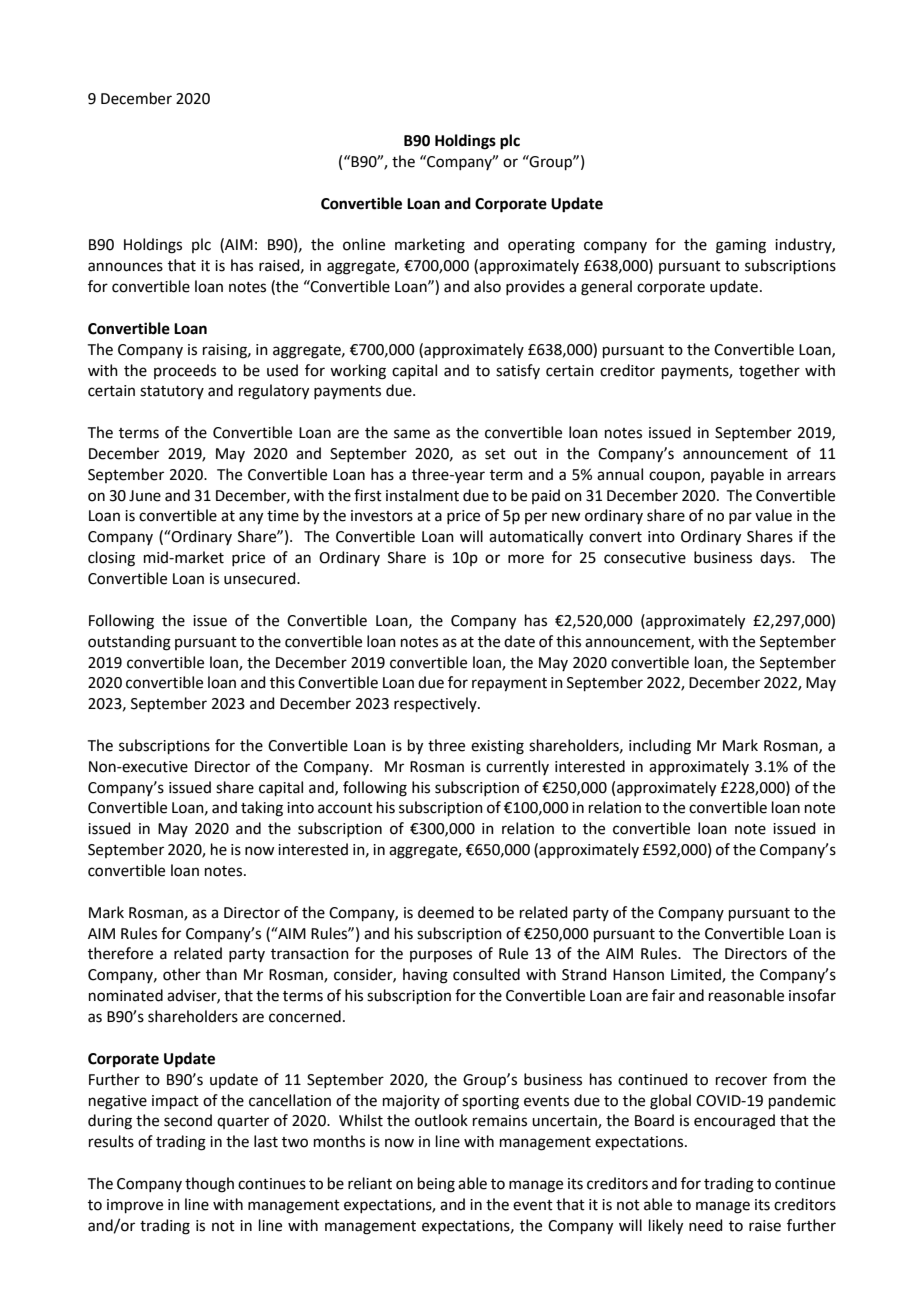 The image size is (924, 1308). What do you see at coordinates (675, 477) in the screenshot?
I see `coupon` at bounding box center [675, 477].
